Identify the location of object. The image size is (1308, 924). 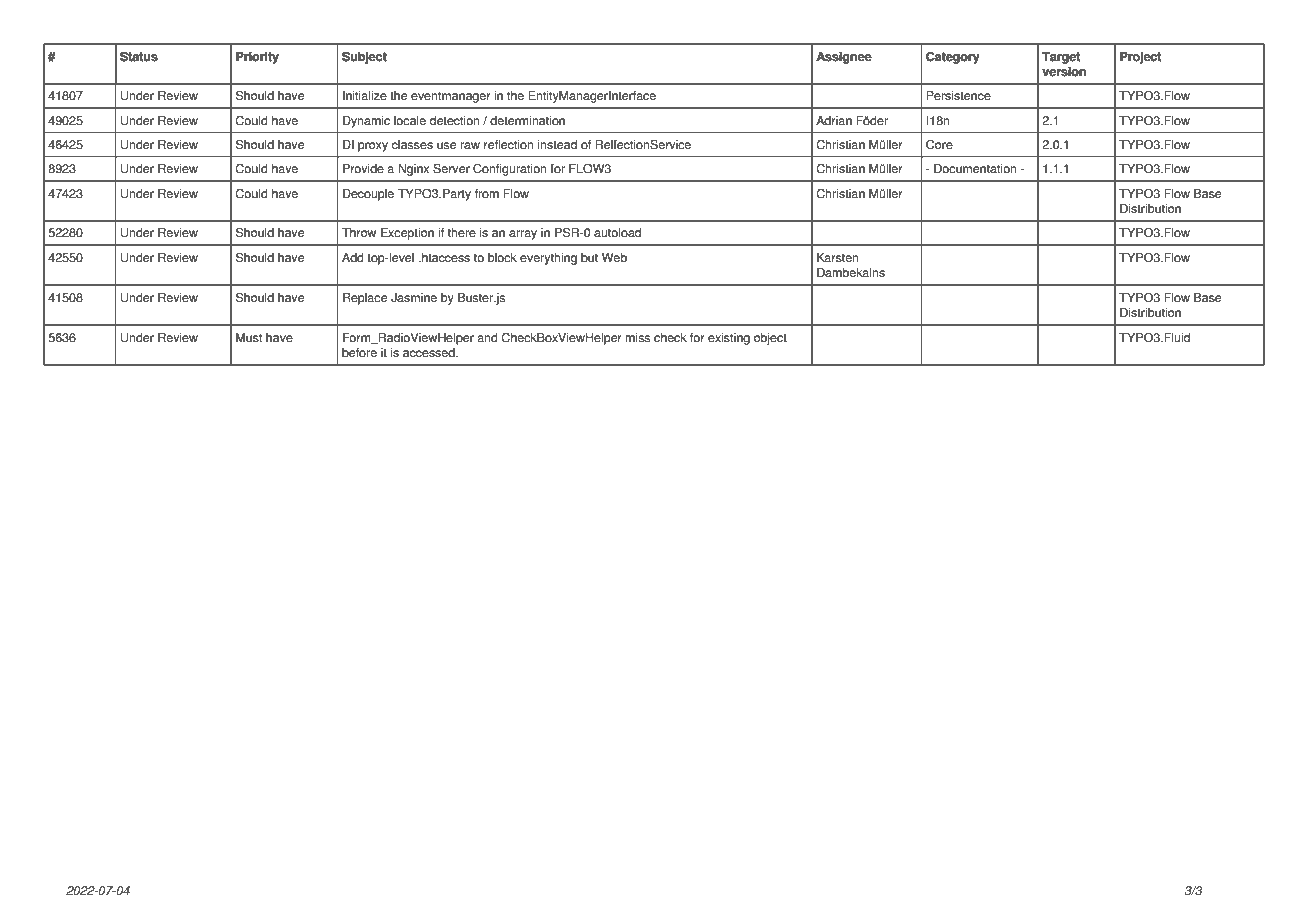
(770, 339).
